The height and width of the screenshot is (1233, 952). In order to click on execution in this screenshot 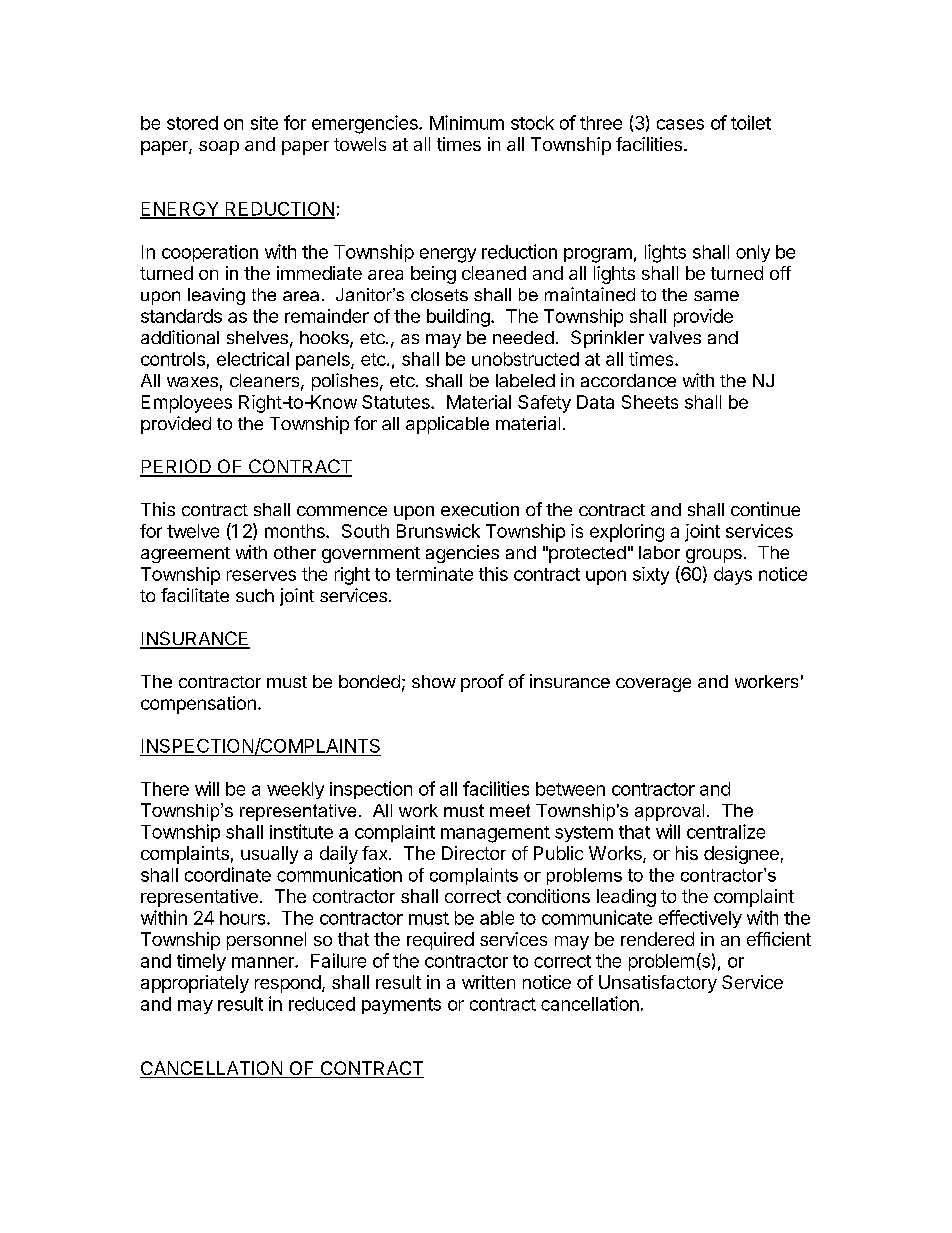, I will do `click(480, 509)`.
